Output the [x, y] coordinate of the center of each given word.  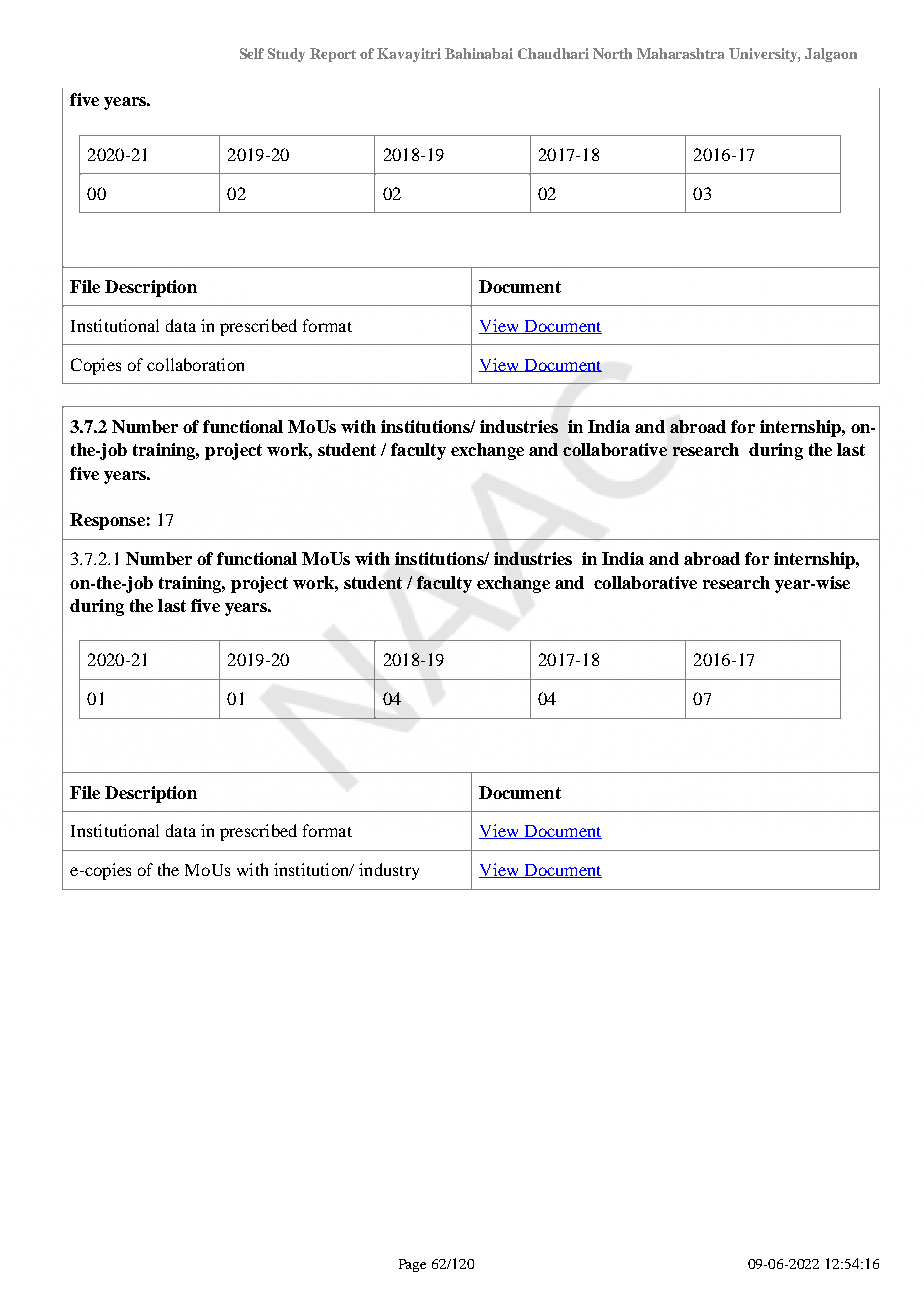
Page [412, 1265]
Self [252, 53]
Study [286, 55]
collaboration [195, 364]
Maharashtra [680, 53]
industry [389, 871]
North [612, 53]
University [764, 55]
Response [107, 521]
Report [333, 55]
